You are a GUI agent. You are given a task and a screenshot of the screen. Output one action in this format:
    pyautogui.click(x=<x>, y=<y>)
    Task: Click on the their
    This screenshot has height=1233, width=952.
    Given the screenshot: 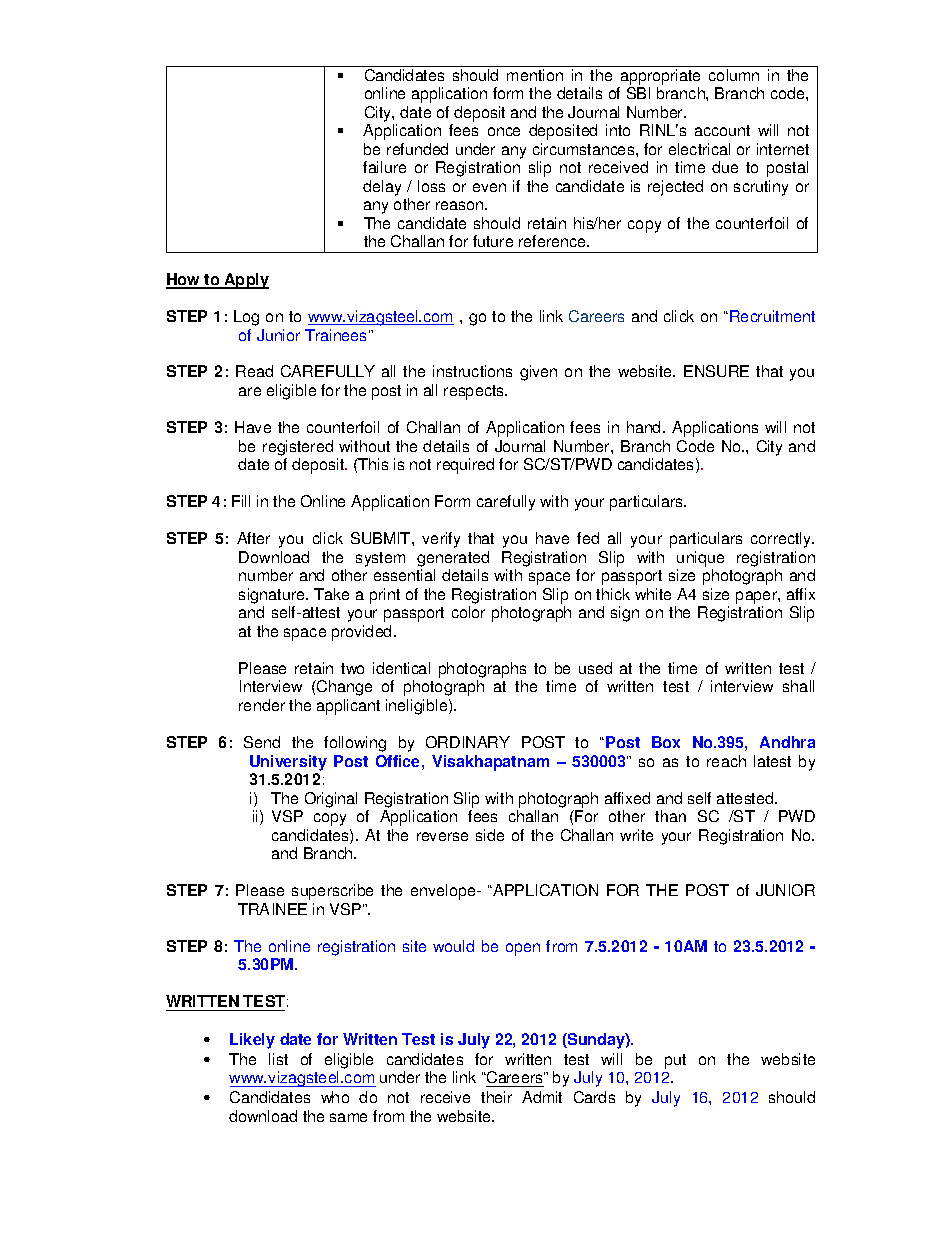 What is the action you would take?
    pyautogui.click(x=496, y=1097)
